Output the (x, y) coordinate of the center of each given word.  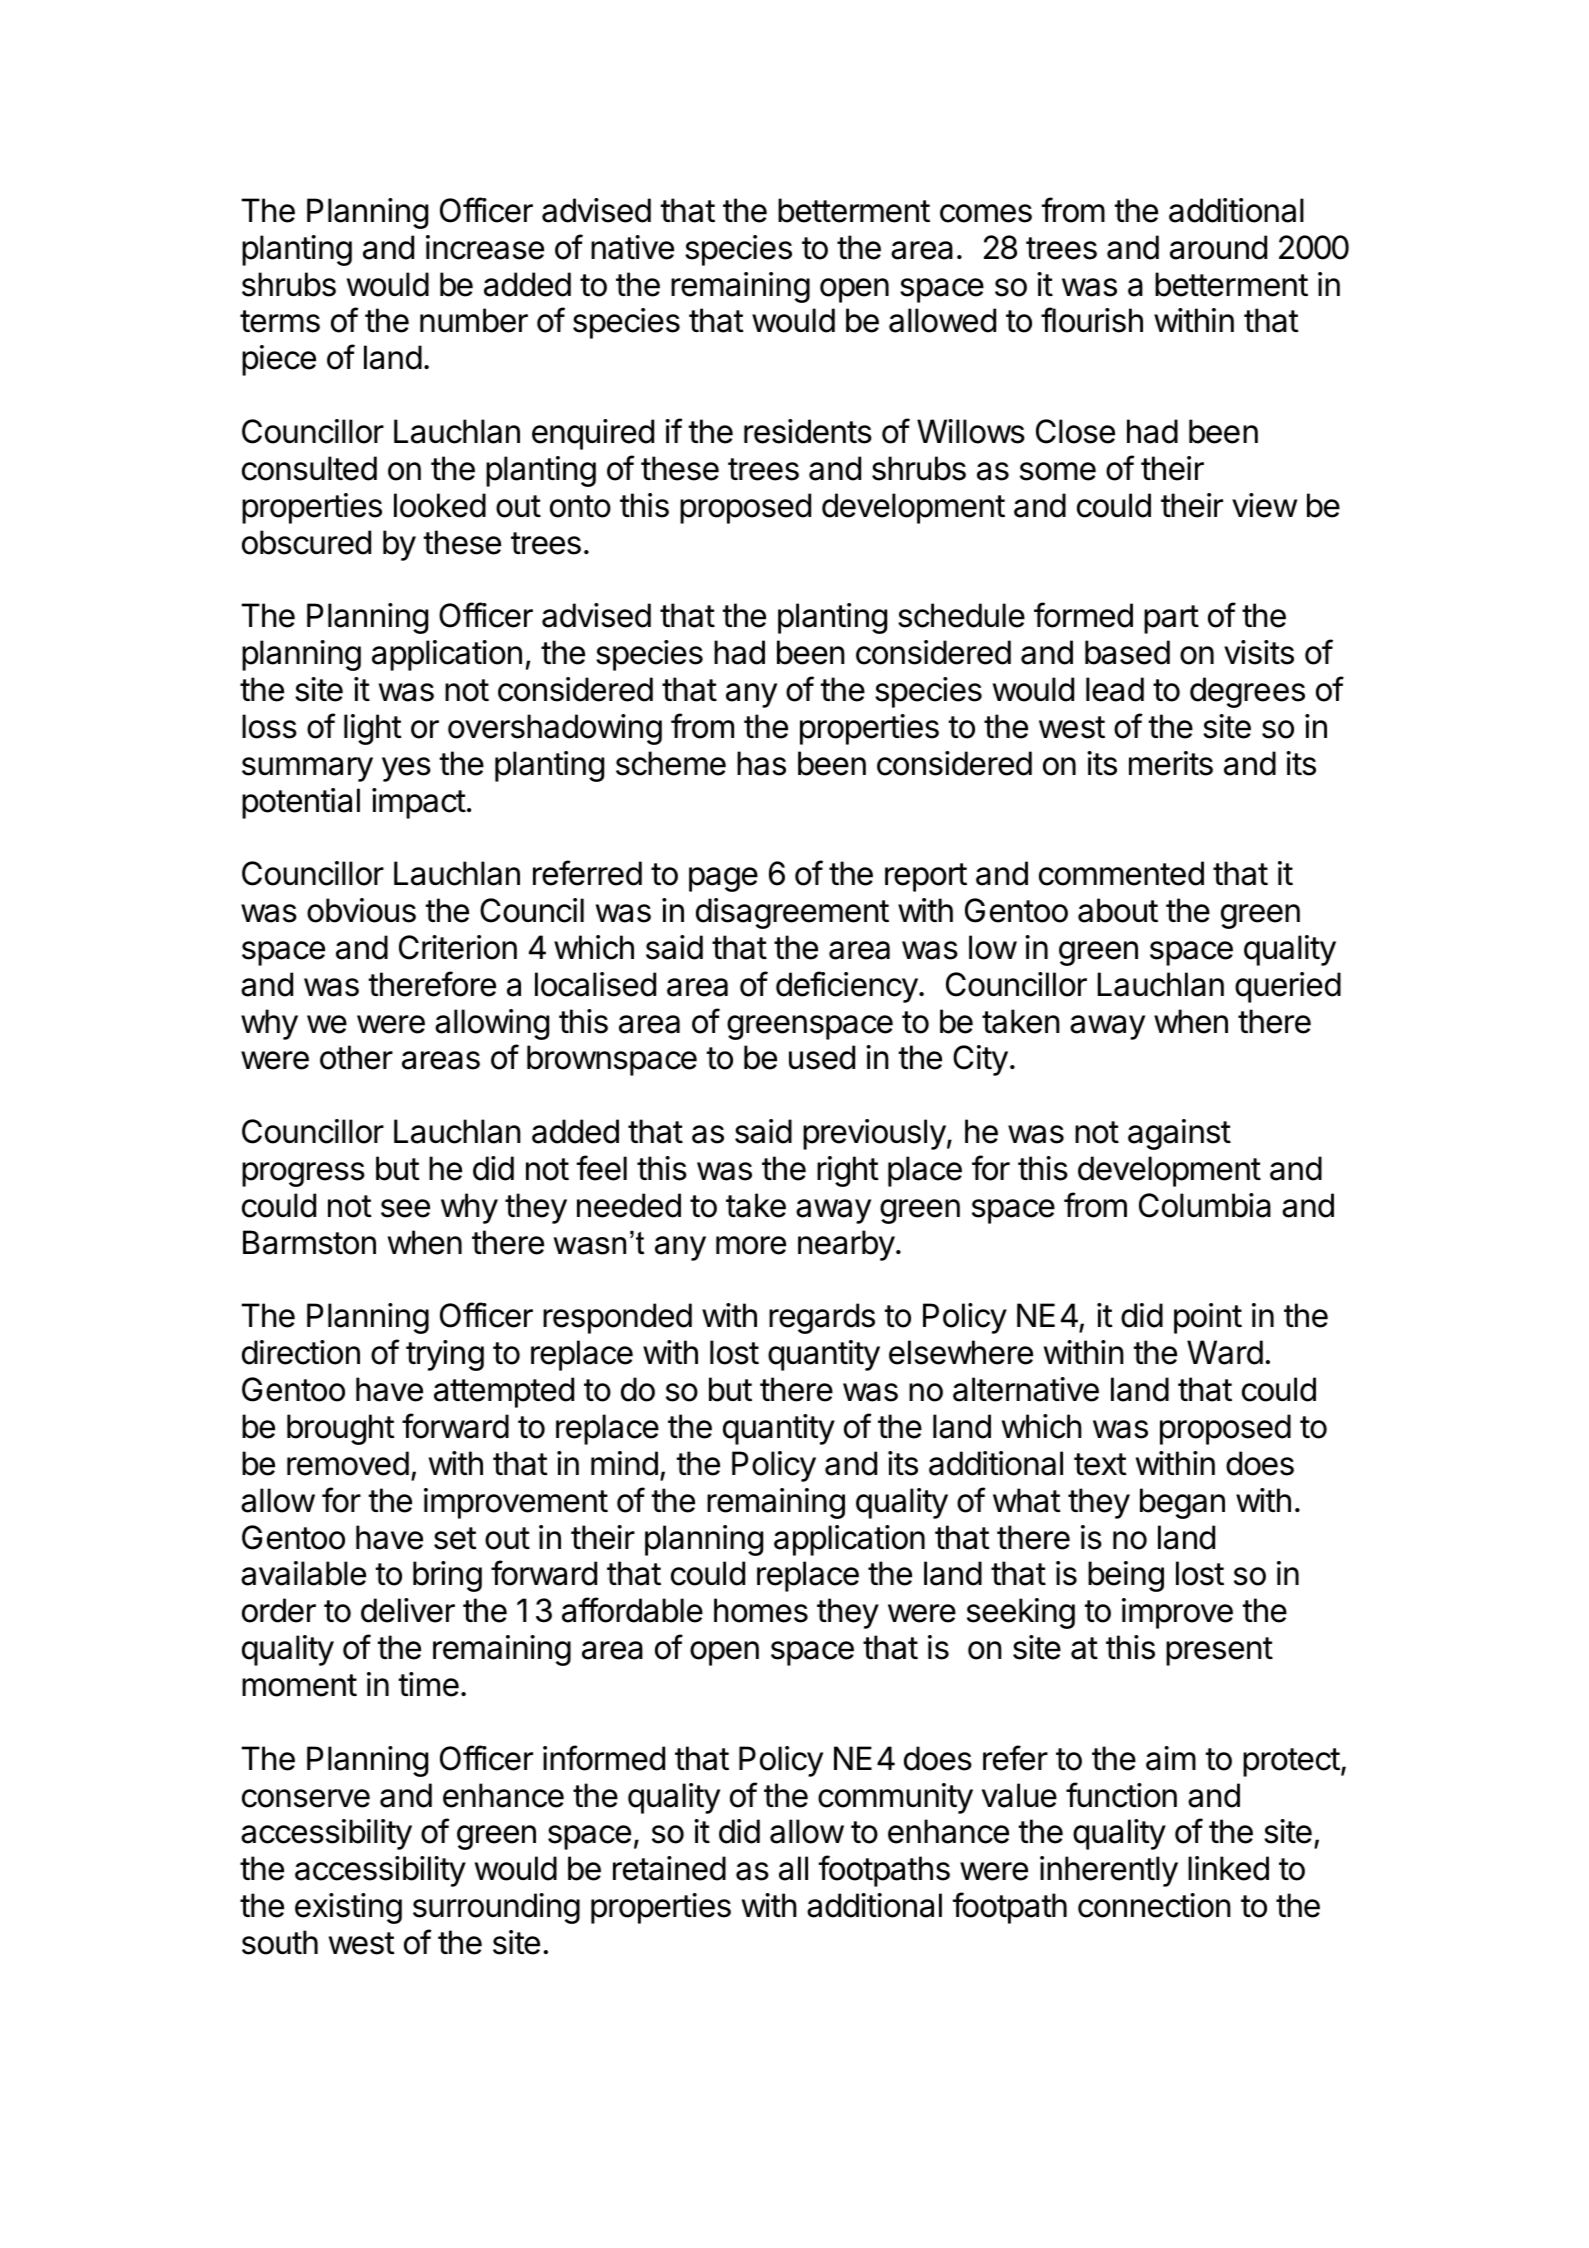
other (356, 1057)
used (822, 1057)
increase (485, 247)
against (1179, 1134)
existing (348, 1908)
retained (669, 1868)
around (1218, 247)
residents (808, 431)
